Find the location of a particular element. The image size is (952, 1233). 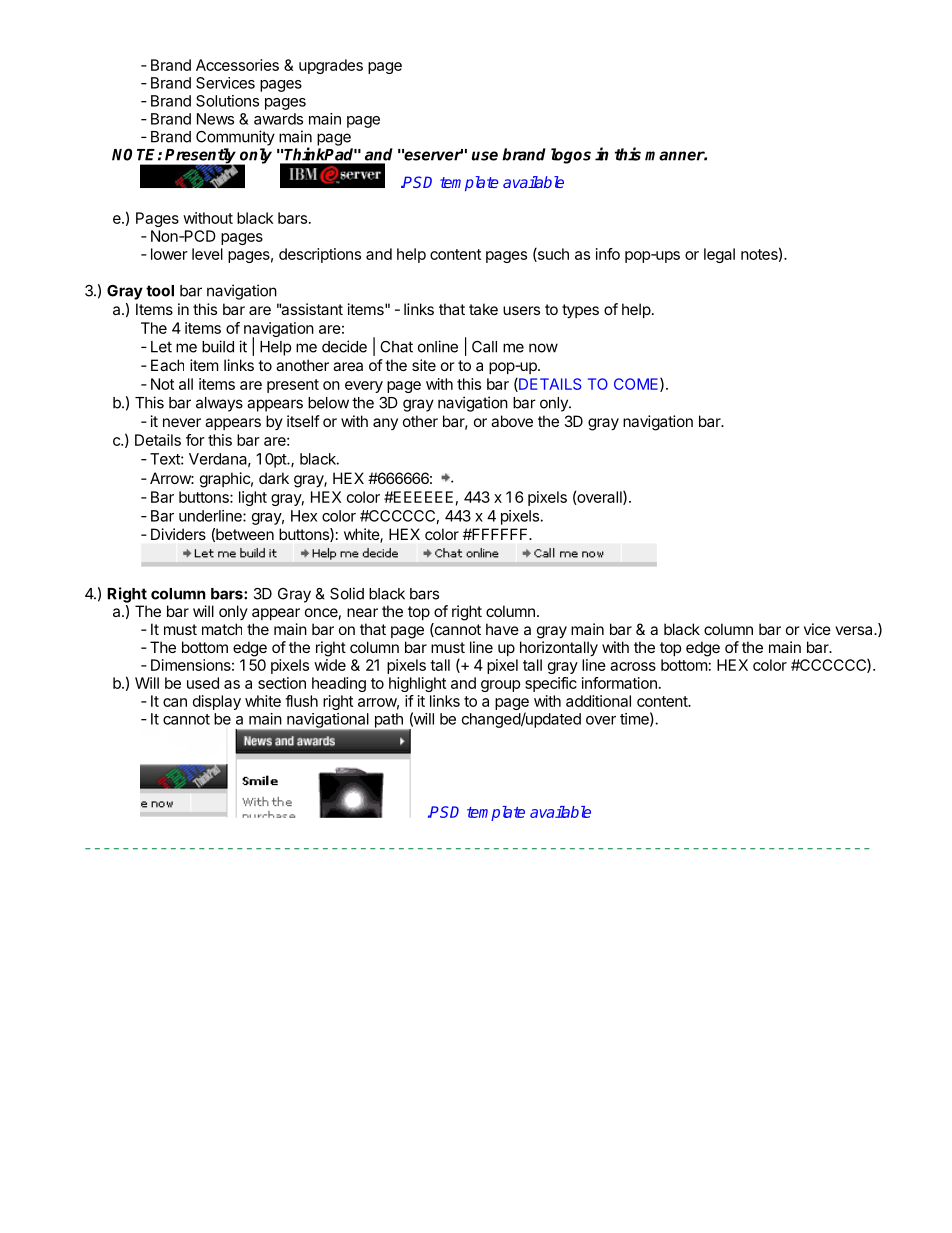

logos is located at coordinates (571, 156).
